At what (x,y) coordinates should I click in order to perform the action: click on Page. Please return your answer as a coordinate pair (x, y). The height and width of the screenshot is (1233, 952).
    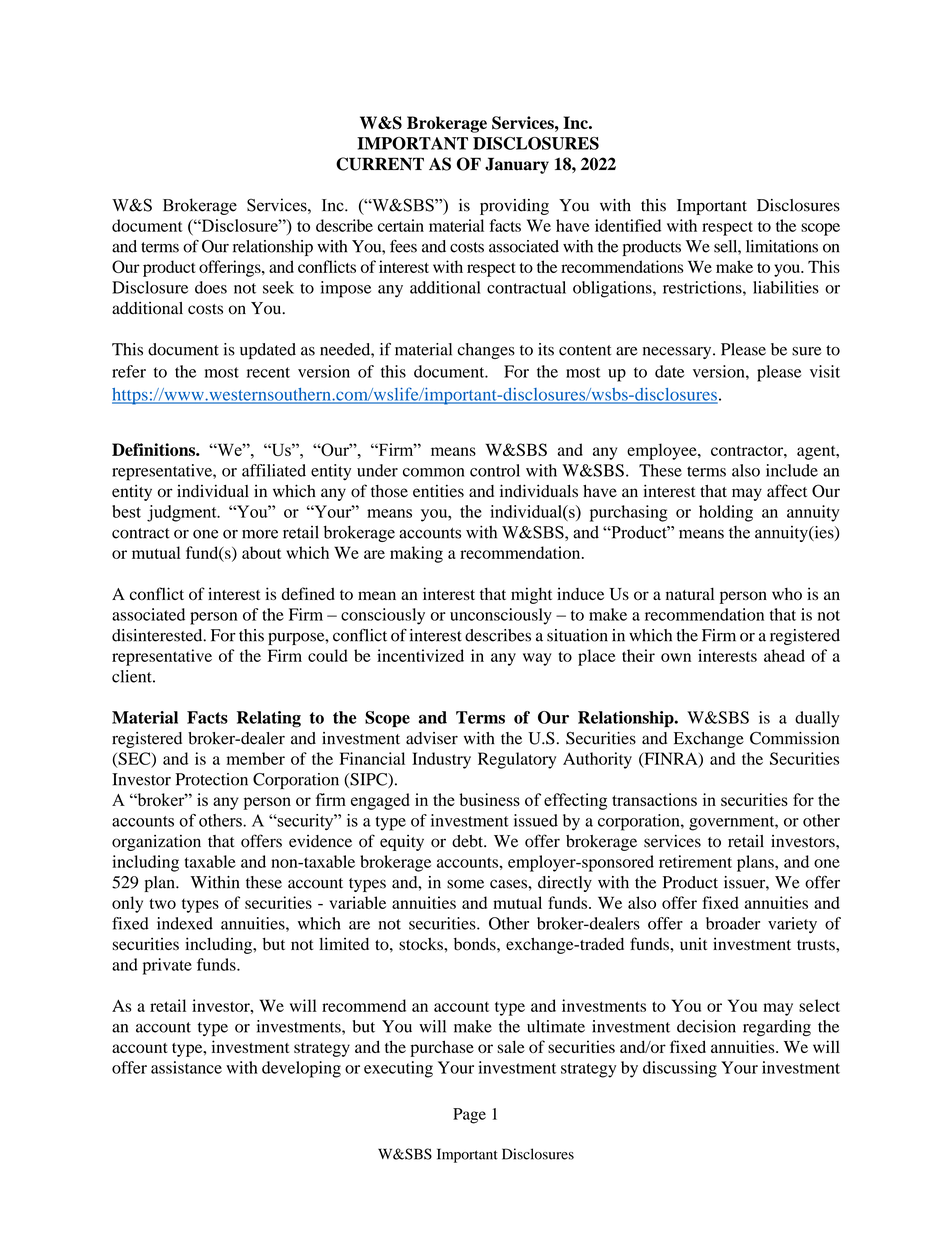
    Looking at the image, I should click on (469, 1116).
